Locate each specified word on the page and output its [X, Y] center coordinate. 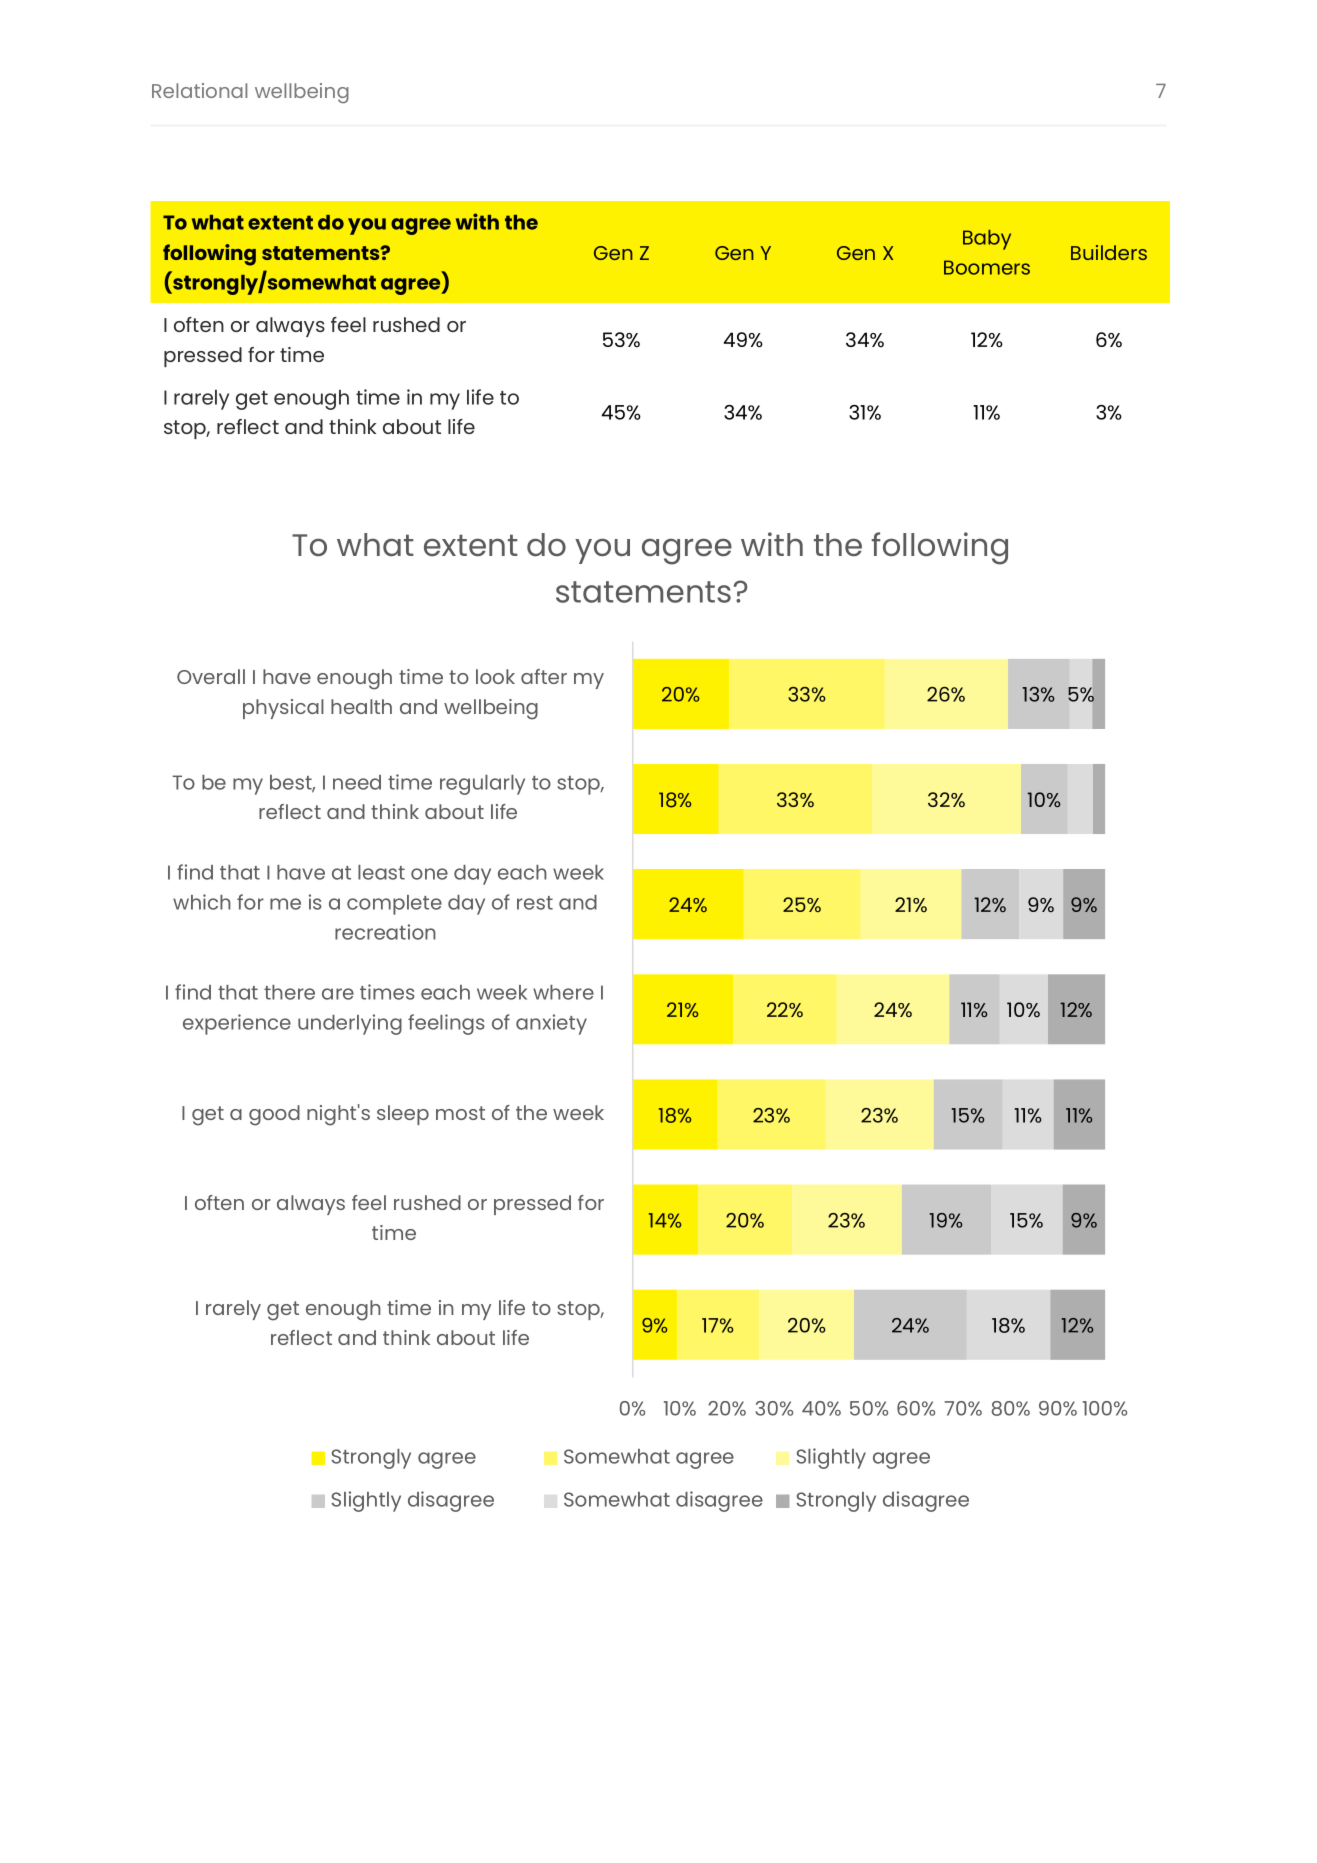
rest [535, 903]
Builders [1109, 252]
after [544, 676]
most [460, 1113]
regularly [482, 785]
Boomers [987, 267]
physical [283, 709]
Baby [987, 240]
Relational [199, 90]
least [381, 872]
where [563, 992]
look [495, 676]
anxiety [551, 1024]
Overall [211, 676]
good [274, 1115]
